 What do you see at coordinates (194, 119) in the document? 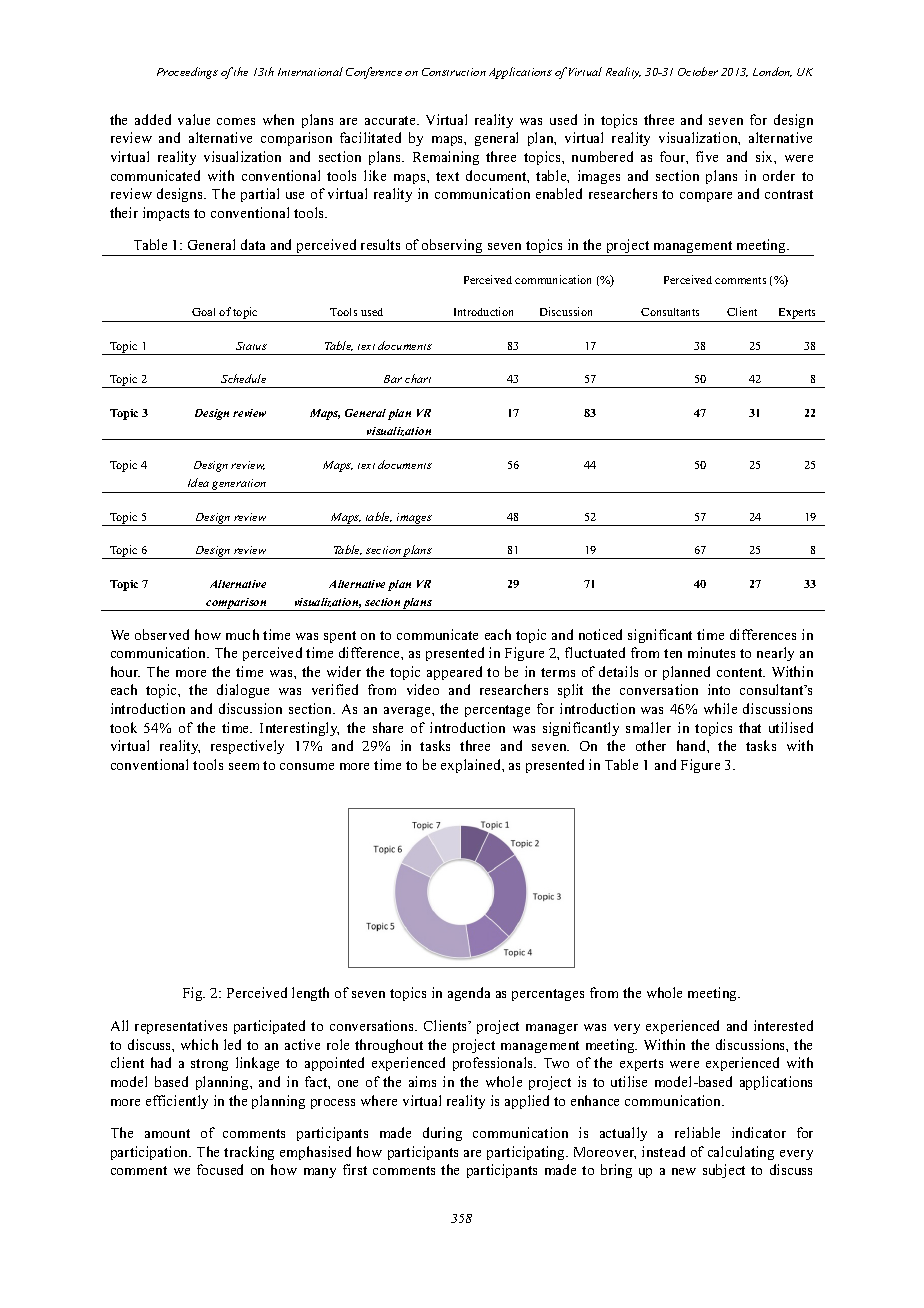
I see `value` at bounding box center [194, 119].
